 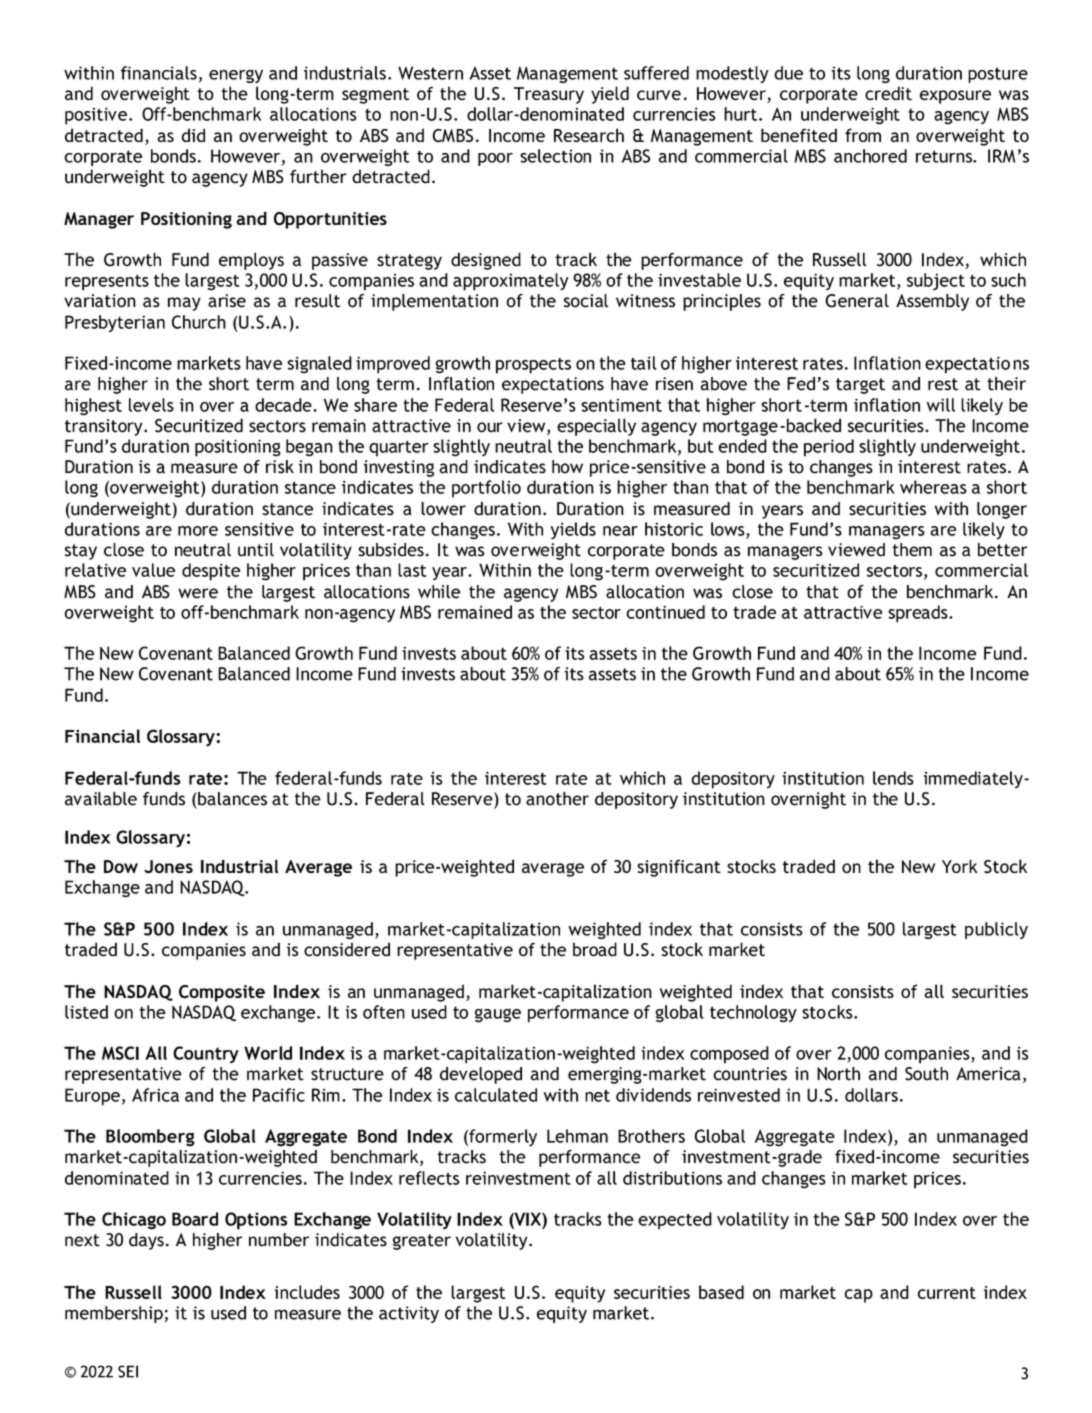 I want to click on Treasury, so click(x=549, y=95).
